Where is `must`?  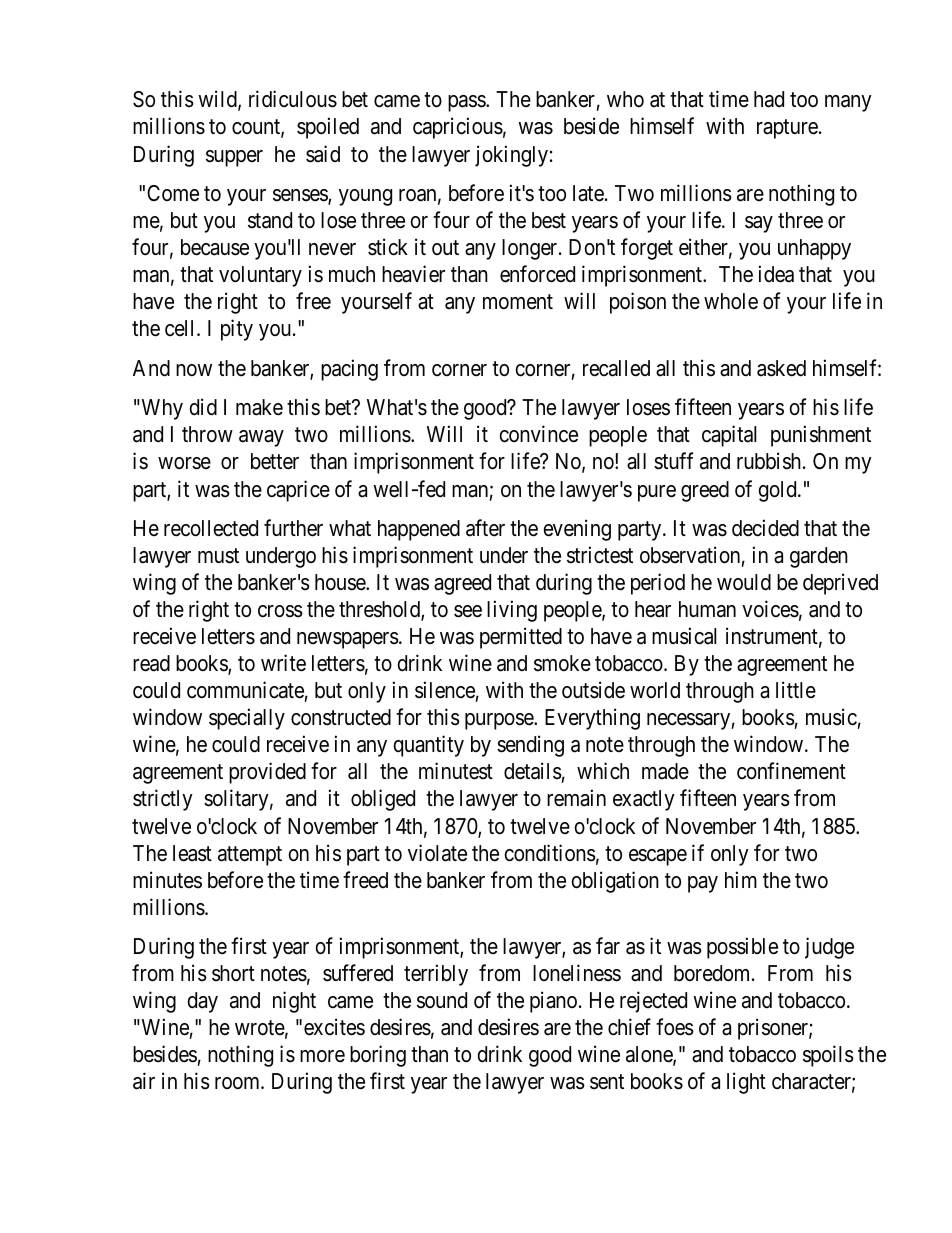
must is located at coordinates (218, 556).
